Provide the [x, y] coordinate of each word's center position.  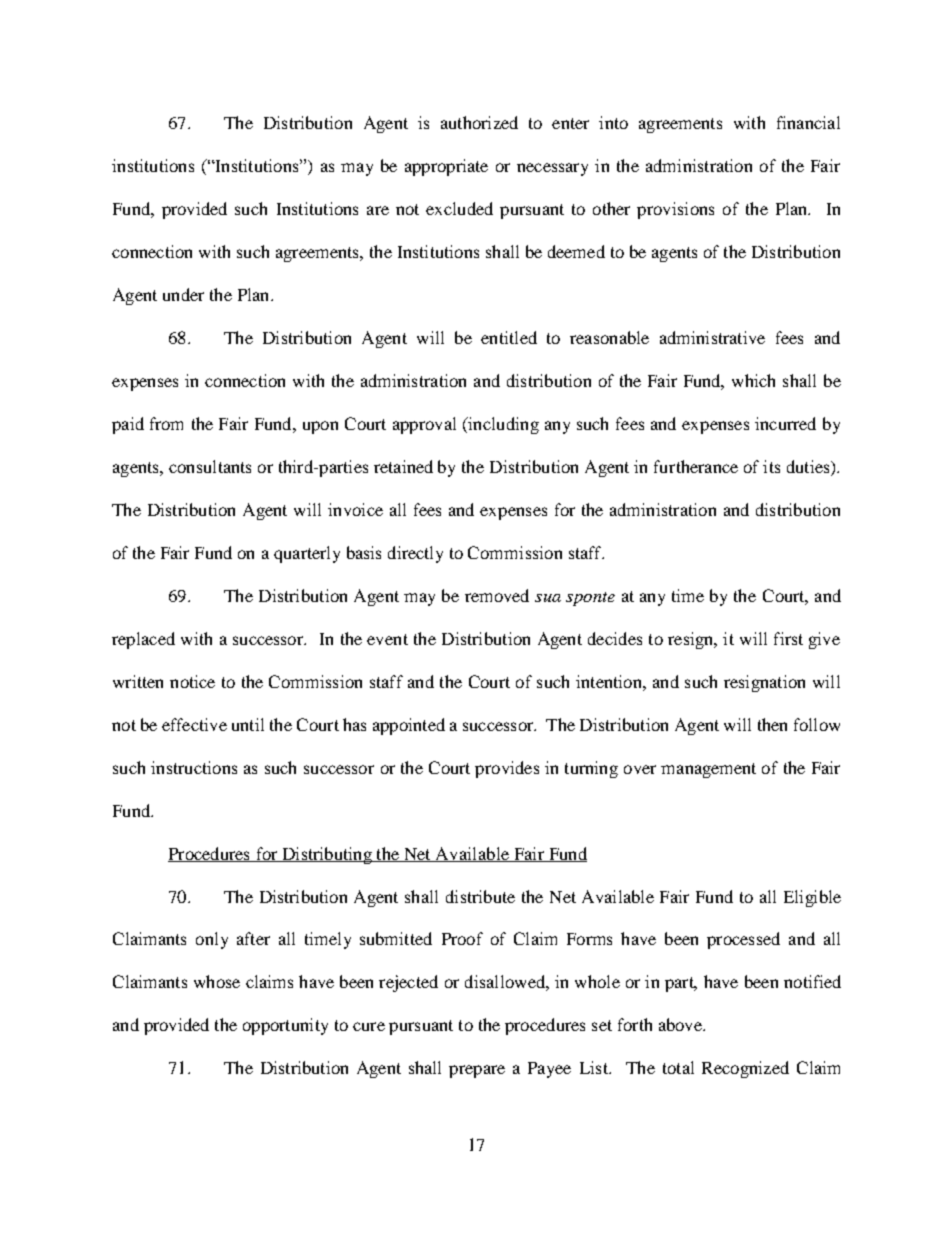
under [183, 294]
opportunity [285, 1026]
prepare [477, 1071]
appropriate [446, 167]
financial [808, 122]
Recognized [745, 1069]
